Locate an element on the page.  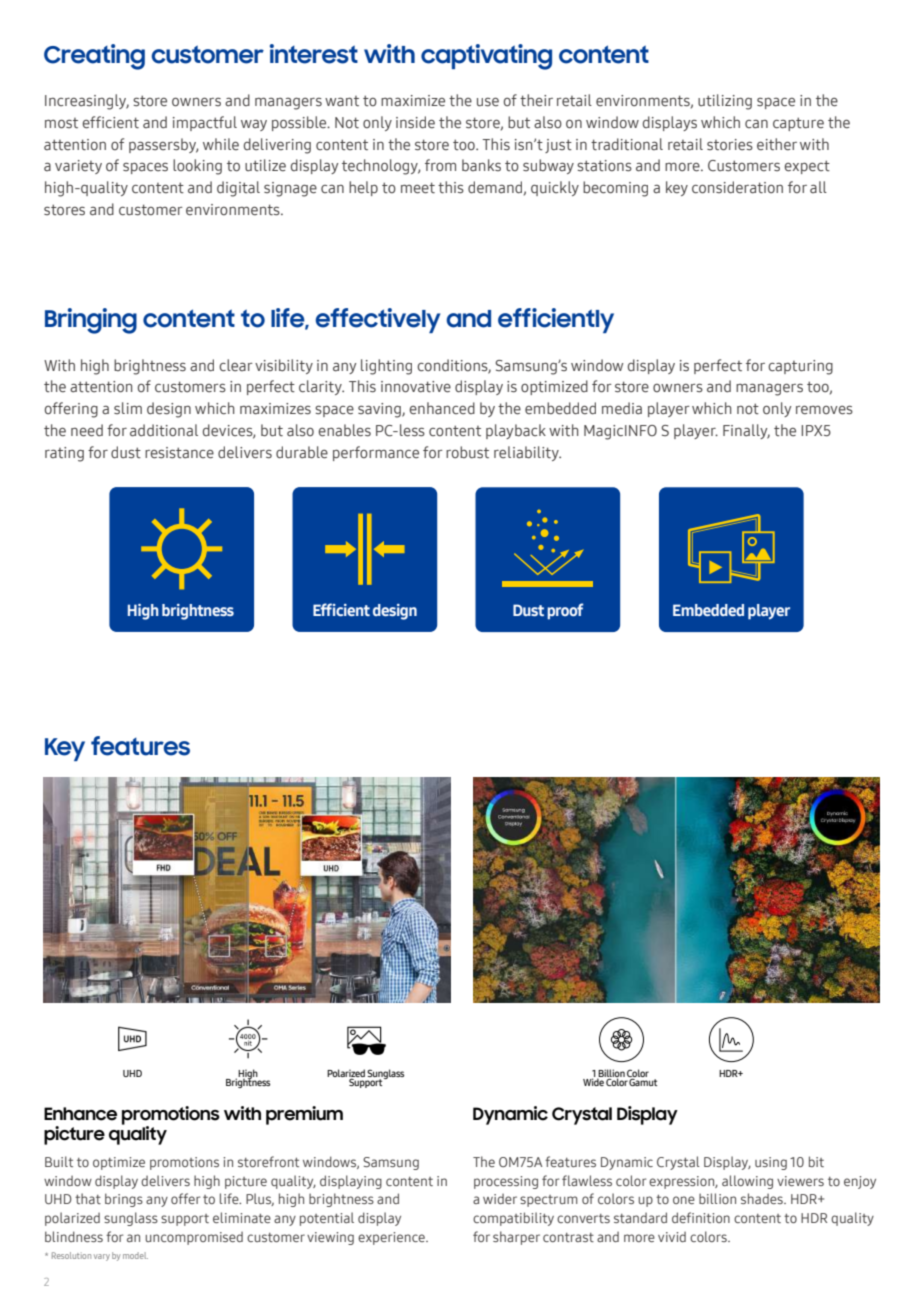
impactful is located at coordinates (205, 123).
